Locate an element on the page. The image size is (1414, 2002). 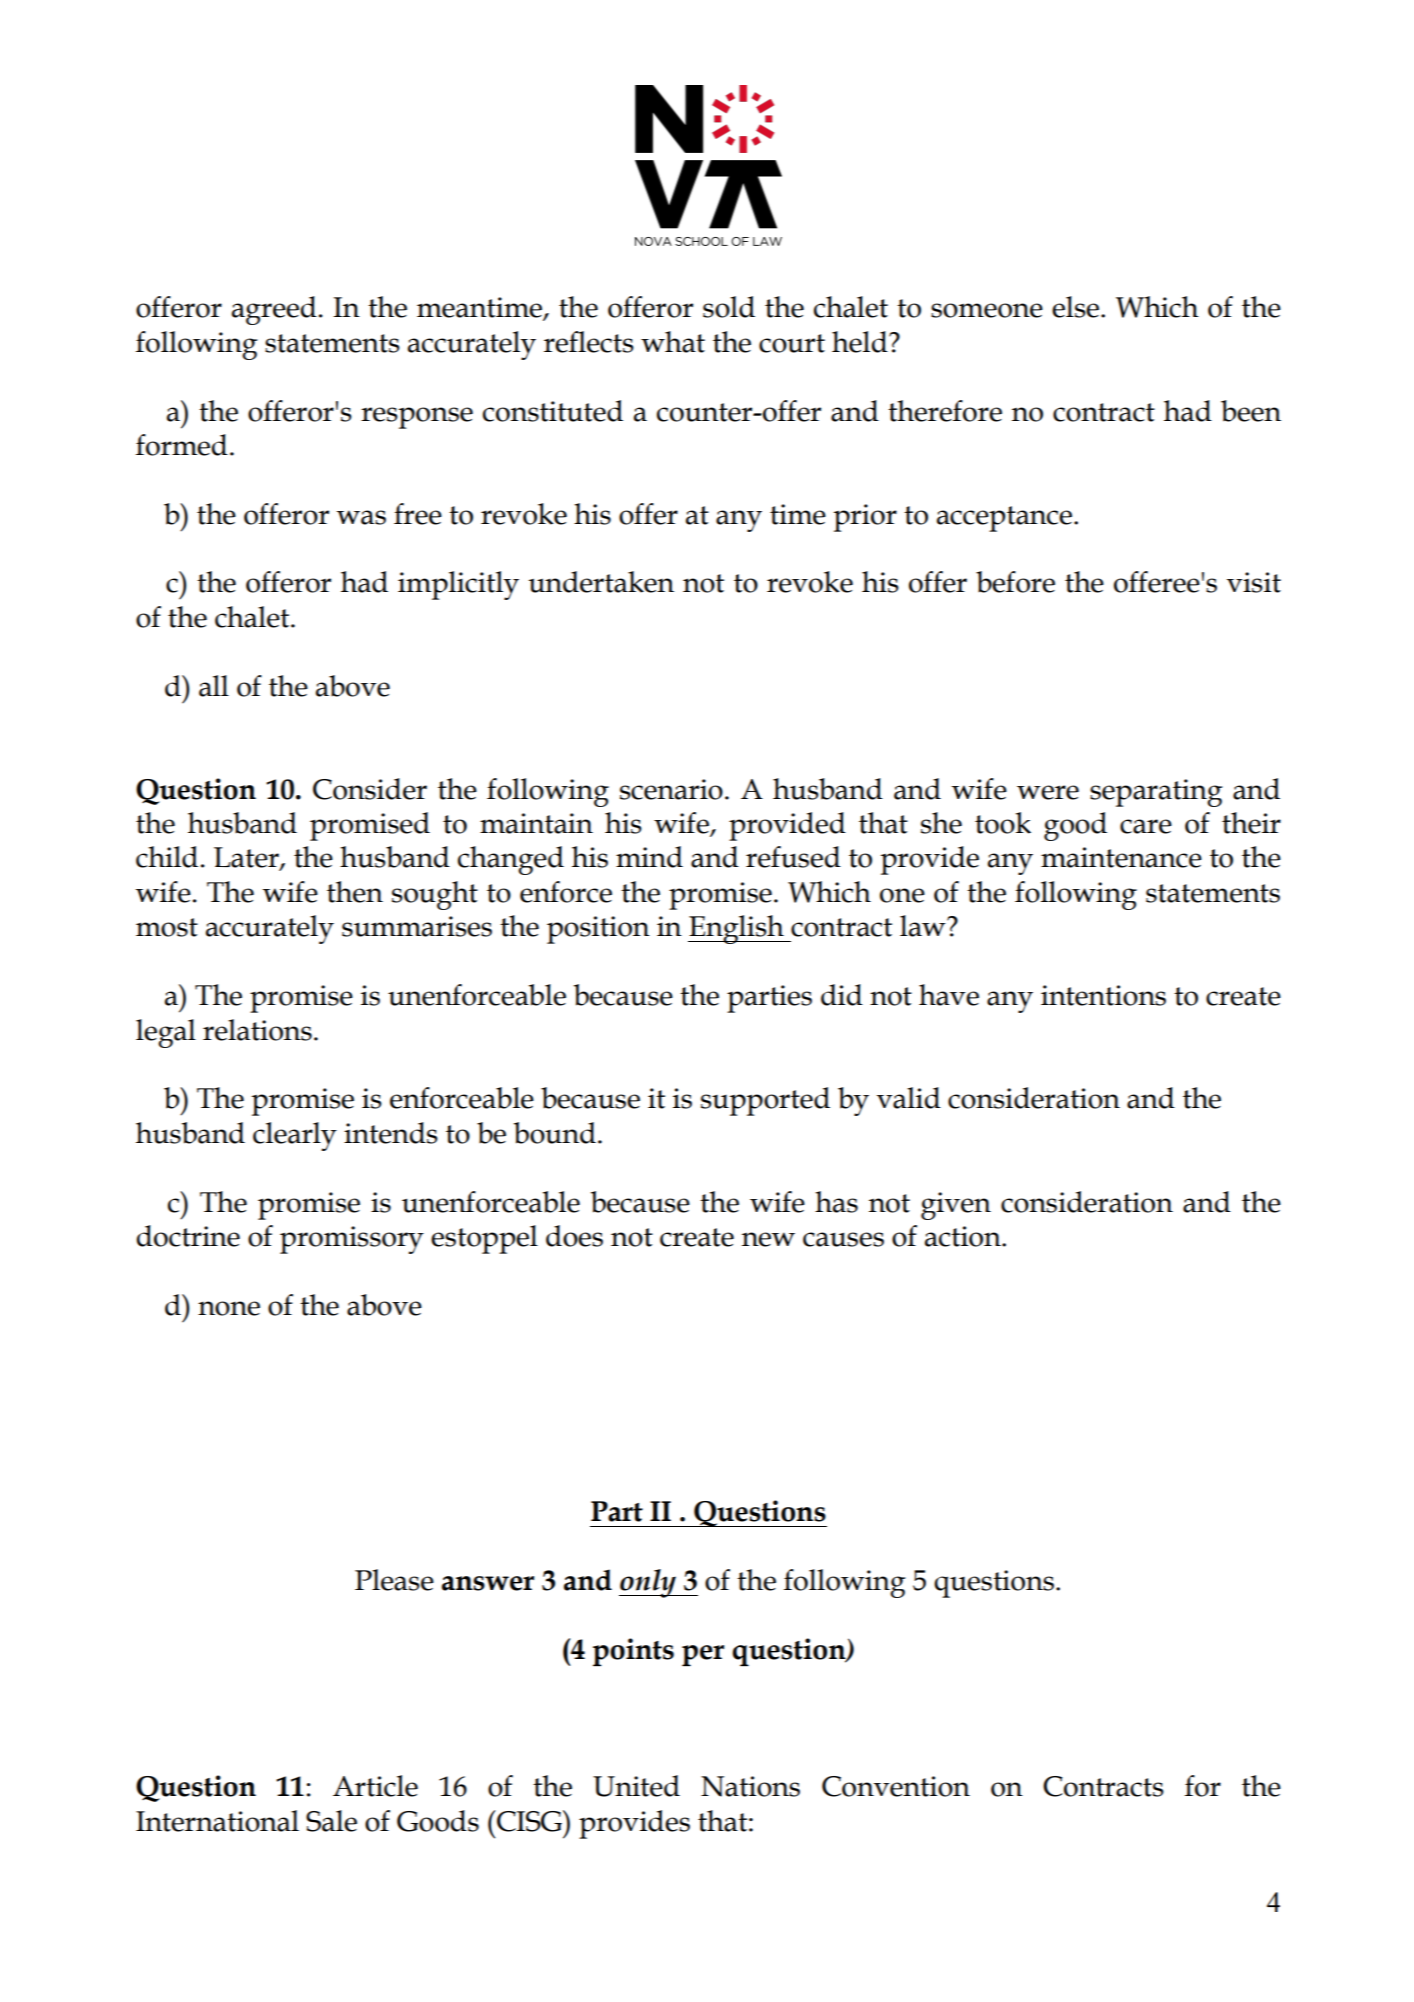
Later is located at coordinates (247, 858).
